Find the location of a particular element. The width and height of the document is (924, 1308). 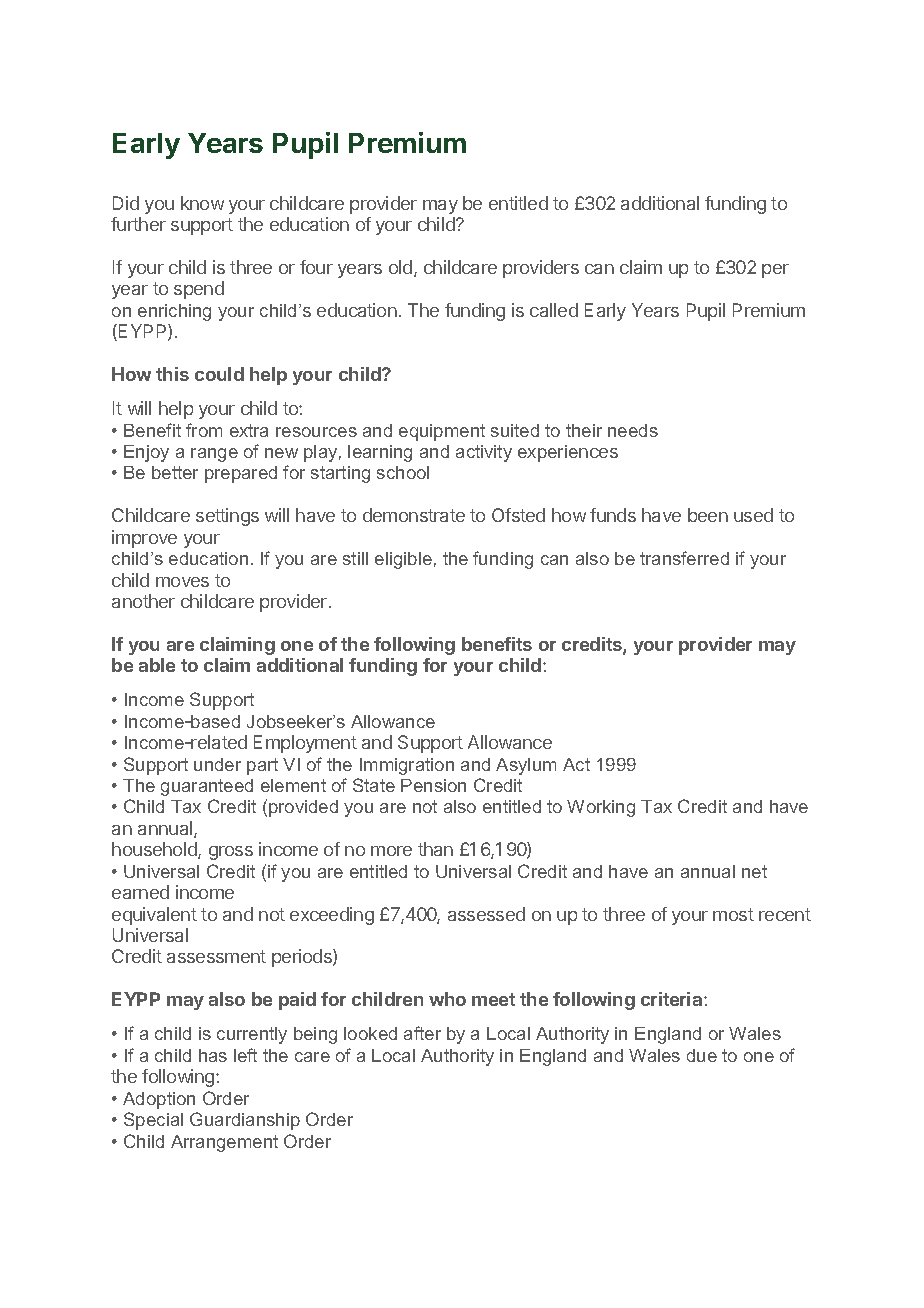

equivalent is located at coordinates (154, 916).
